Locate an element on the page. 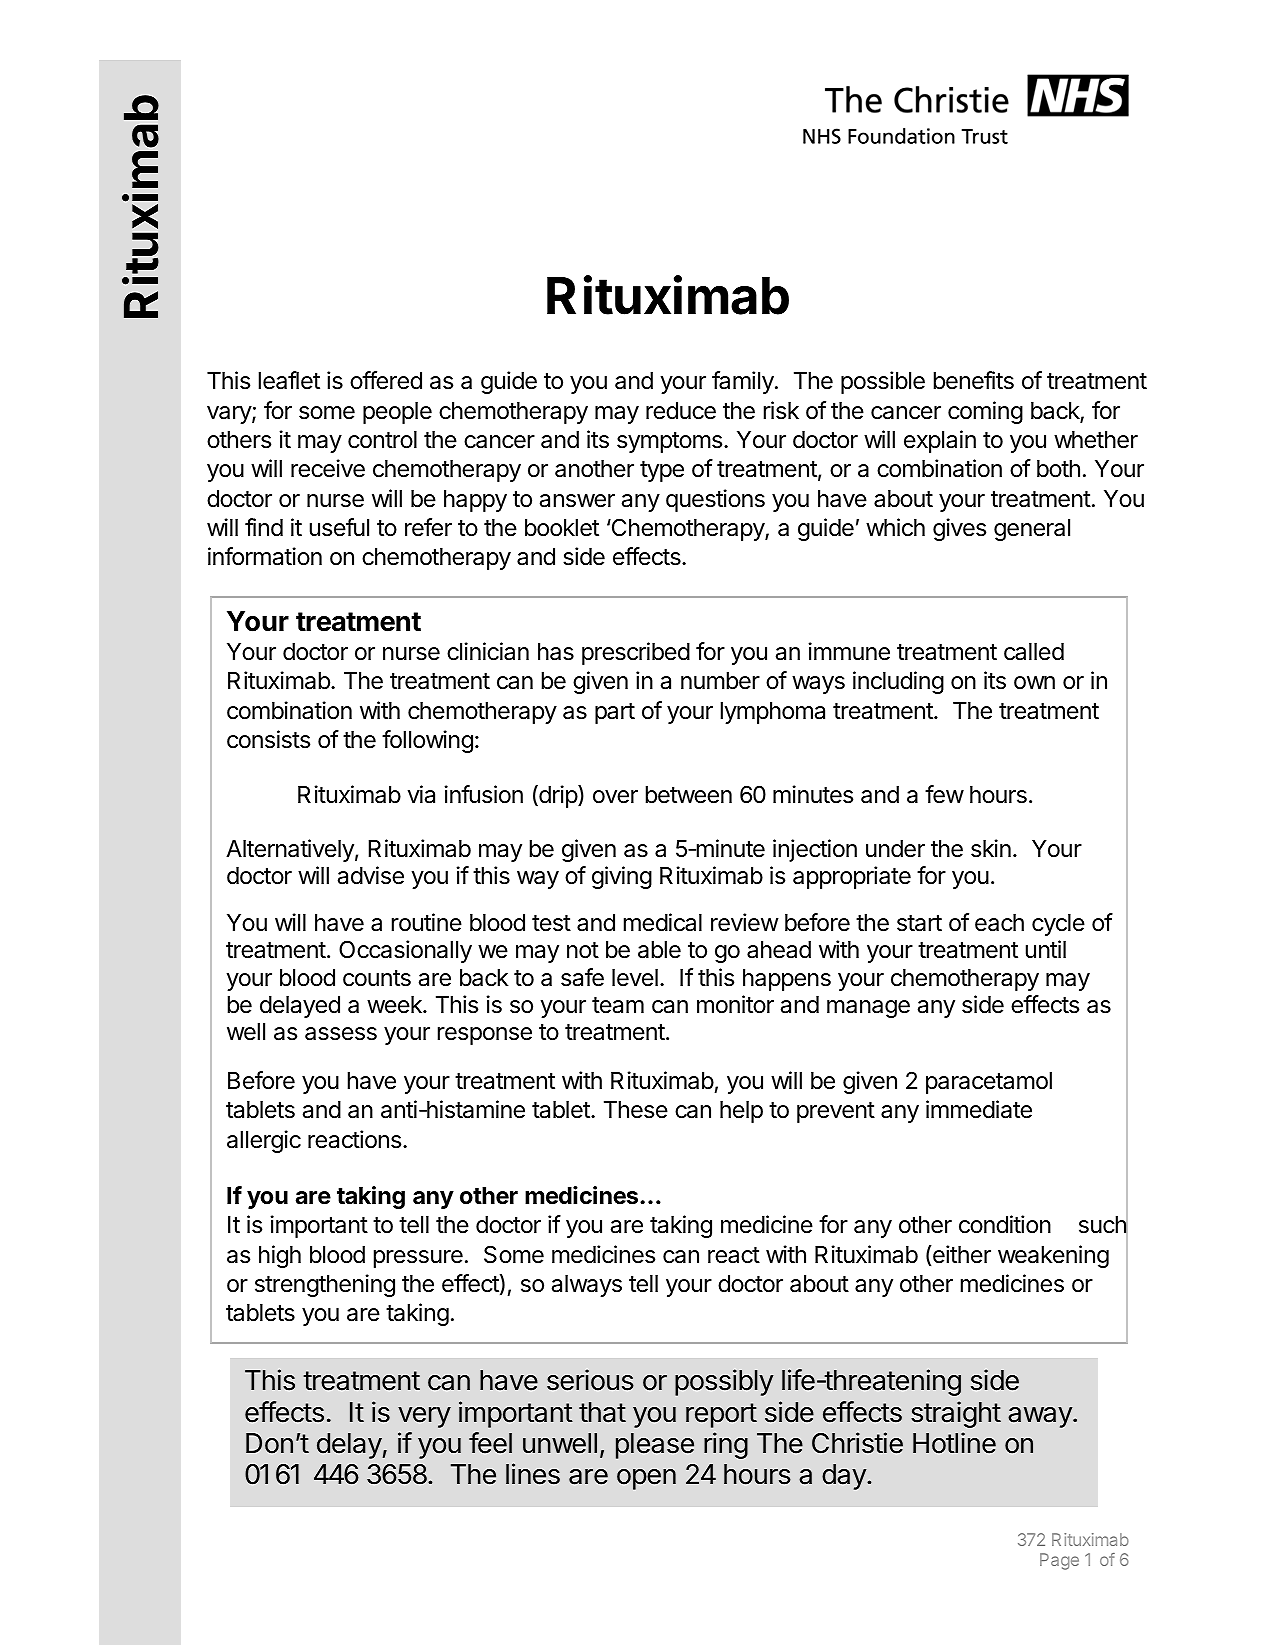  either is located at coordinates (961, 1254).
